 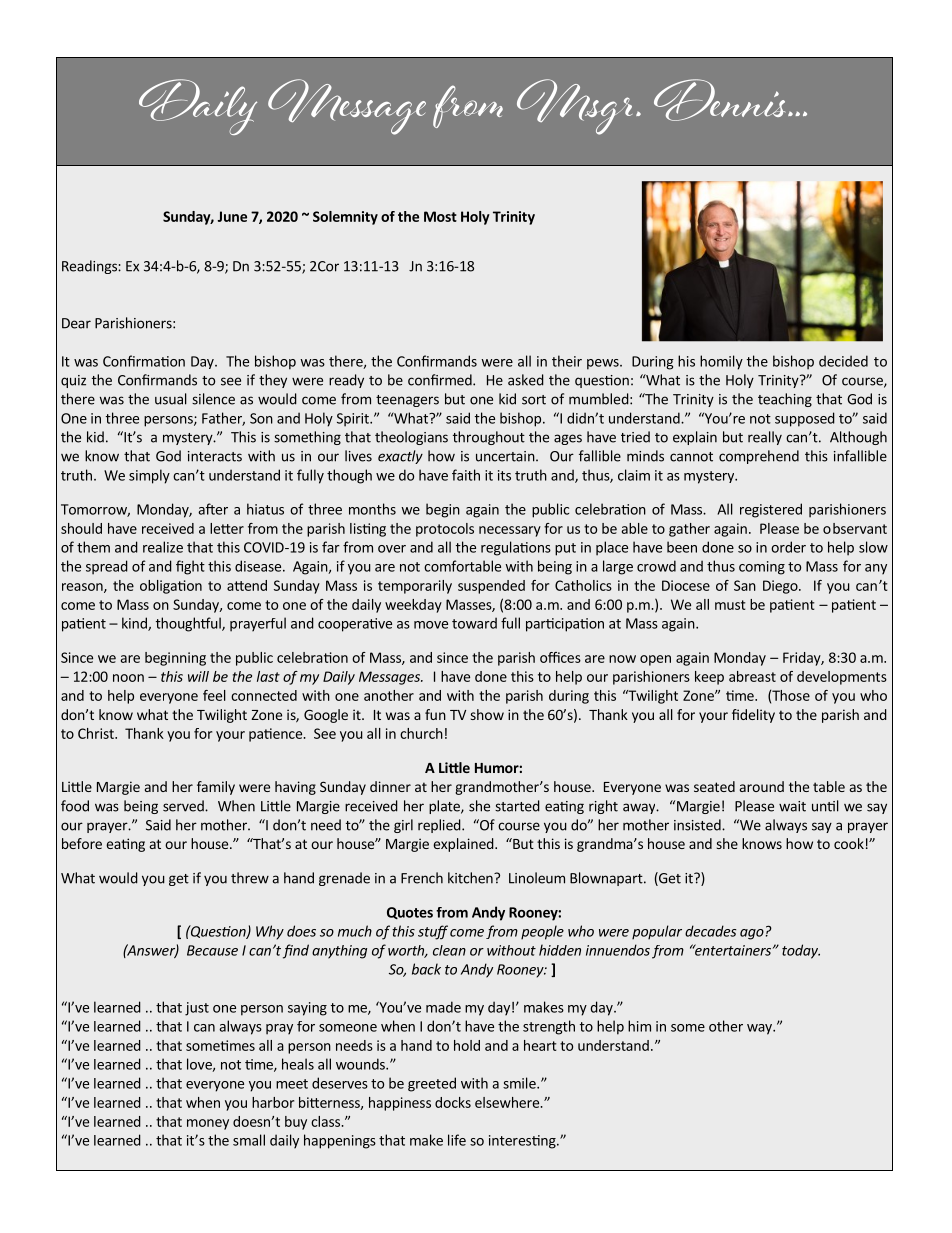 What do you see at coordinates (440, 216) in the image?
I see `Most` at bounding box center [440, 216].
